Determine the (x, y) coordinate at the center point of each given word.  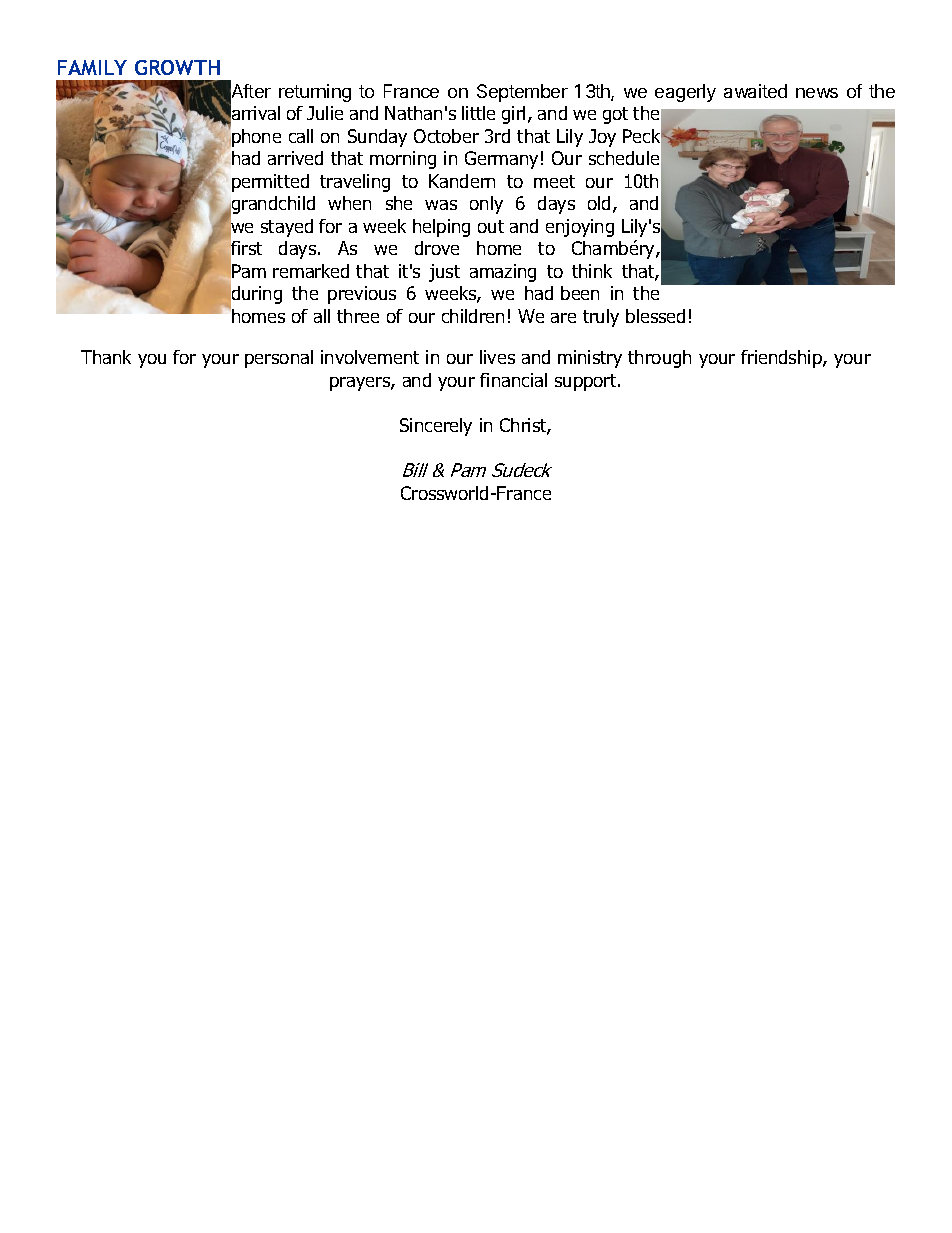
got (615, 115)
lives (497, 357)
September (522, 93)
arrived (295, 158)
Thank (106, 357)
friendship (782, 359)
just (444, 273)
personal (279, 359)
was (441, 205)
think (592, 271)
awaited (755, 91)
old (599, 203)
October (446, 136)
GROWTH (177, 67)
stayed (287, 228)
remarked (311, 271)
